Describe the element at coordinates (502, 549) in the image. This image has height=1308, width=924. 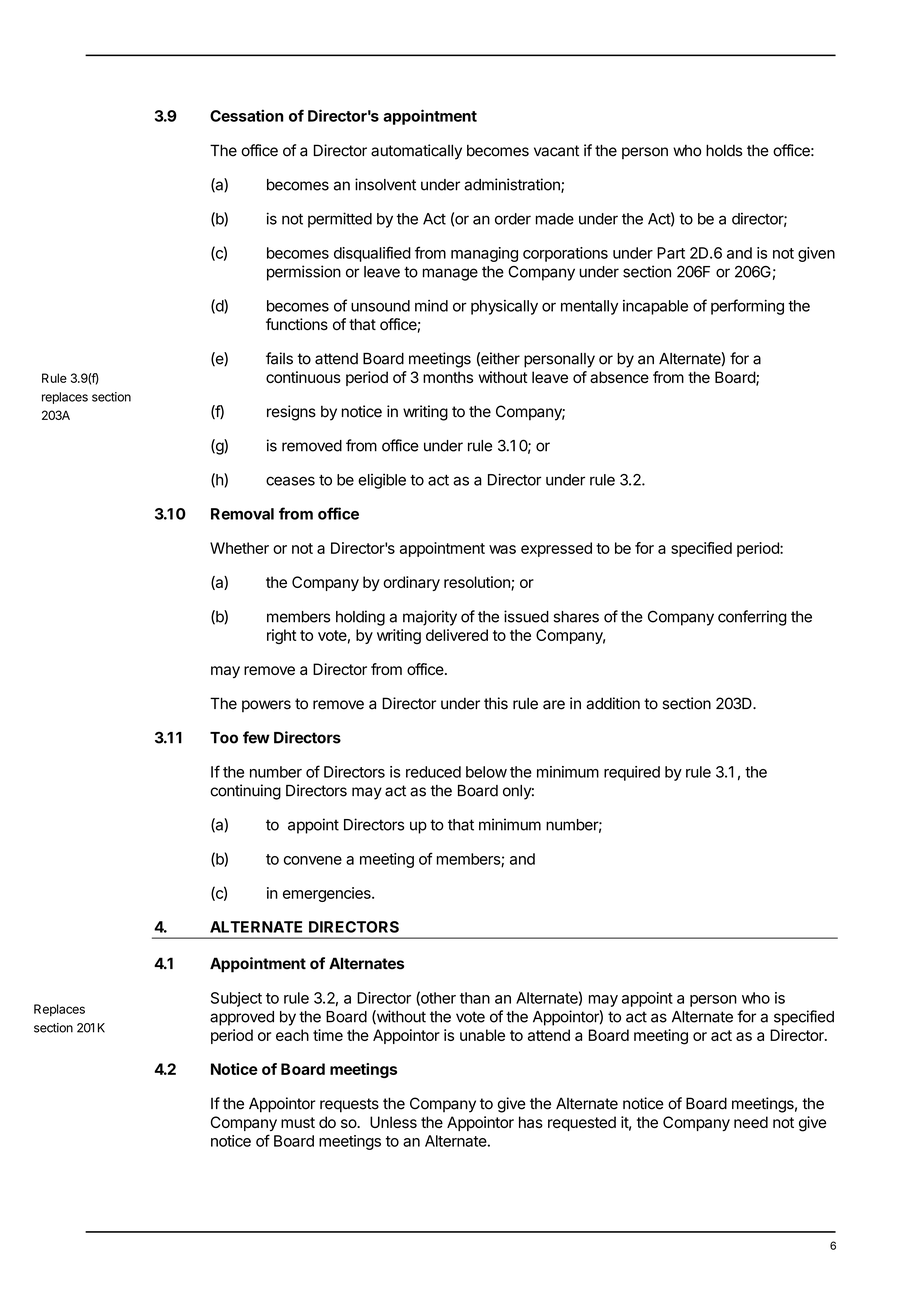
I see `was` at that location.
